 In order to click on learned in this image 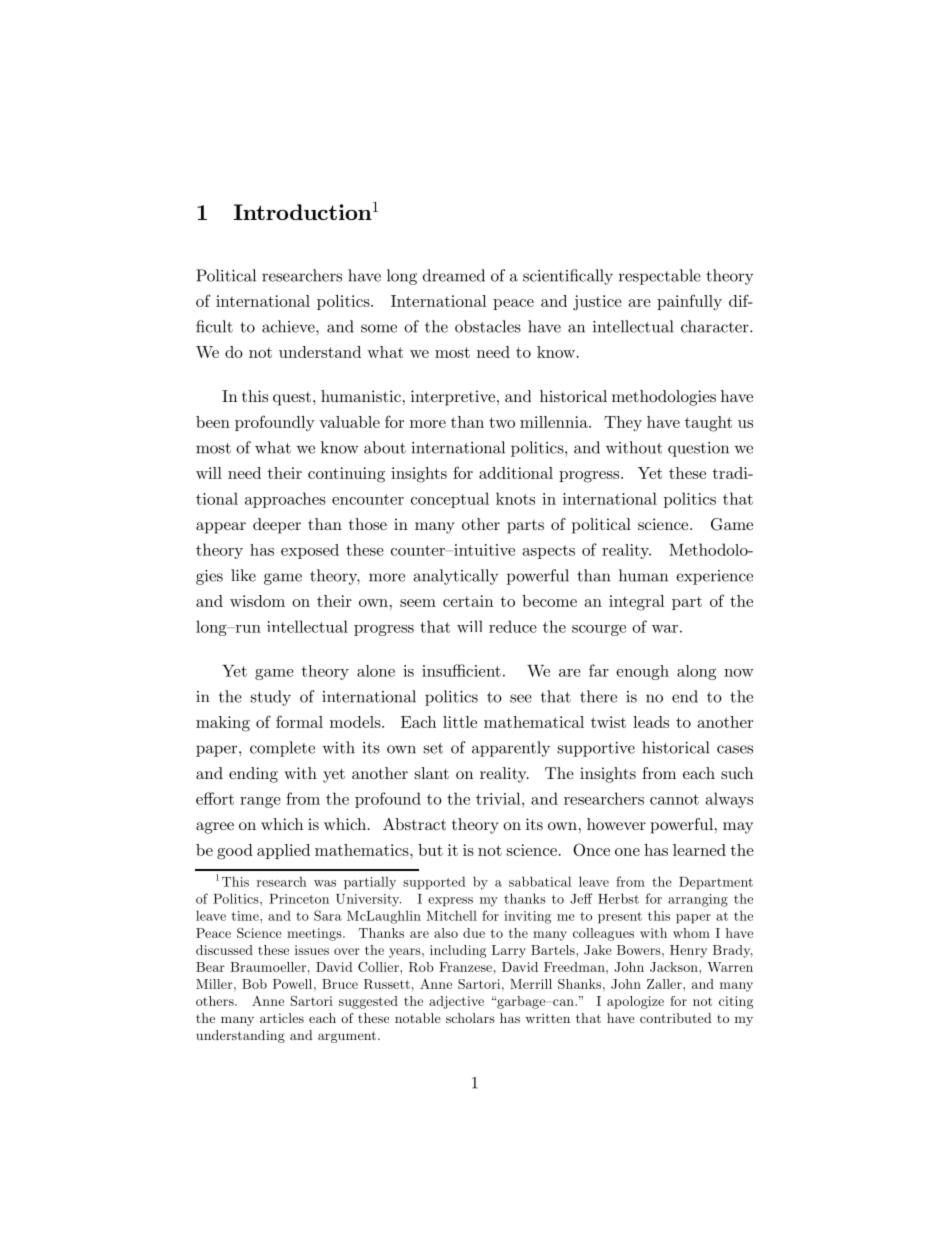, I will do `click(699, 850)`.
